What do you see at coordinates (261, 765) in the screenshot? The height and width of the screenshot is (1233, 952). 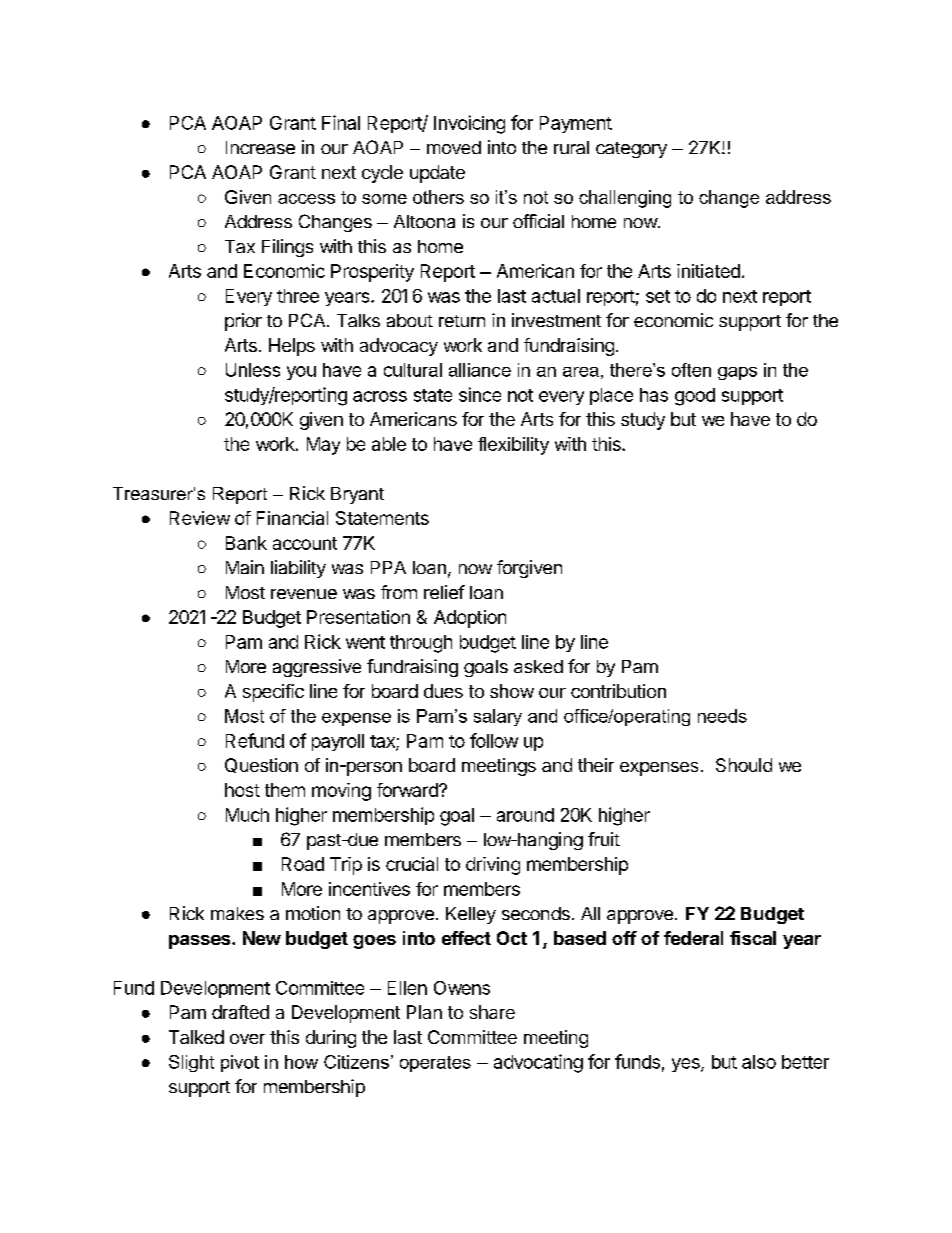 I see `Question` at bounding box center [261, 765].
